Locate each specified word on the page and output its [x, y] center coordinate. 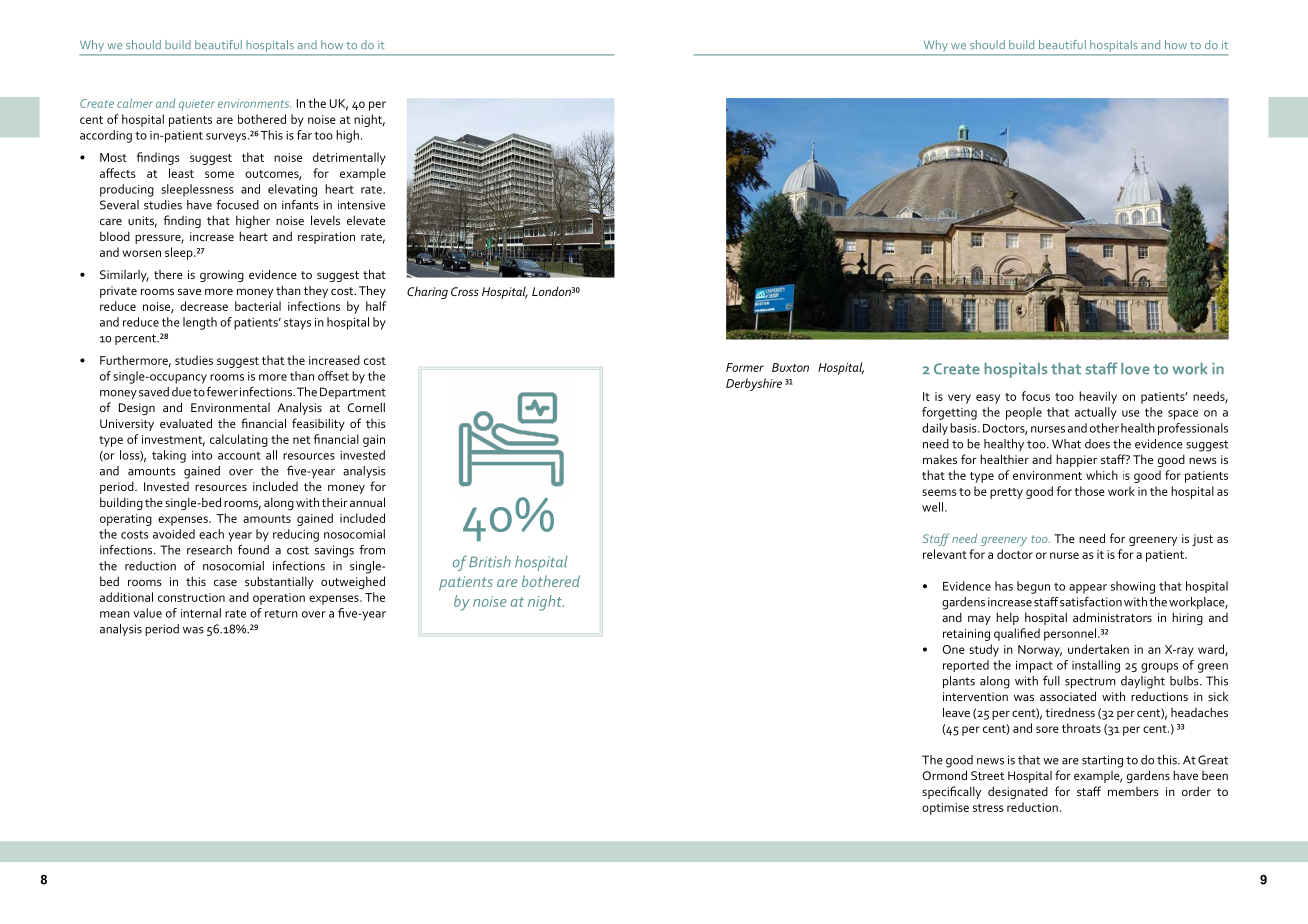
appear [1088, 589]
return [281, 614]
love [1135, 368]
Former [745, 367]
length [200, 323]
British [490, 562]
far [304, 135]
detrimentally [349, 158]
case [225, 582]
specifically [951, 792]
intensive [361, 205]
